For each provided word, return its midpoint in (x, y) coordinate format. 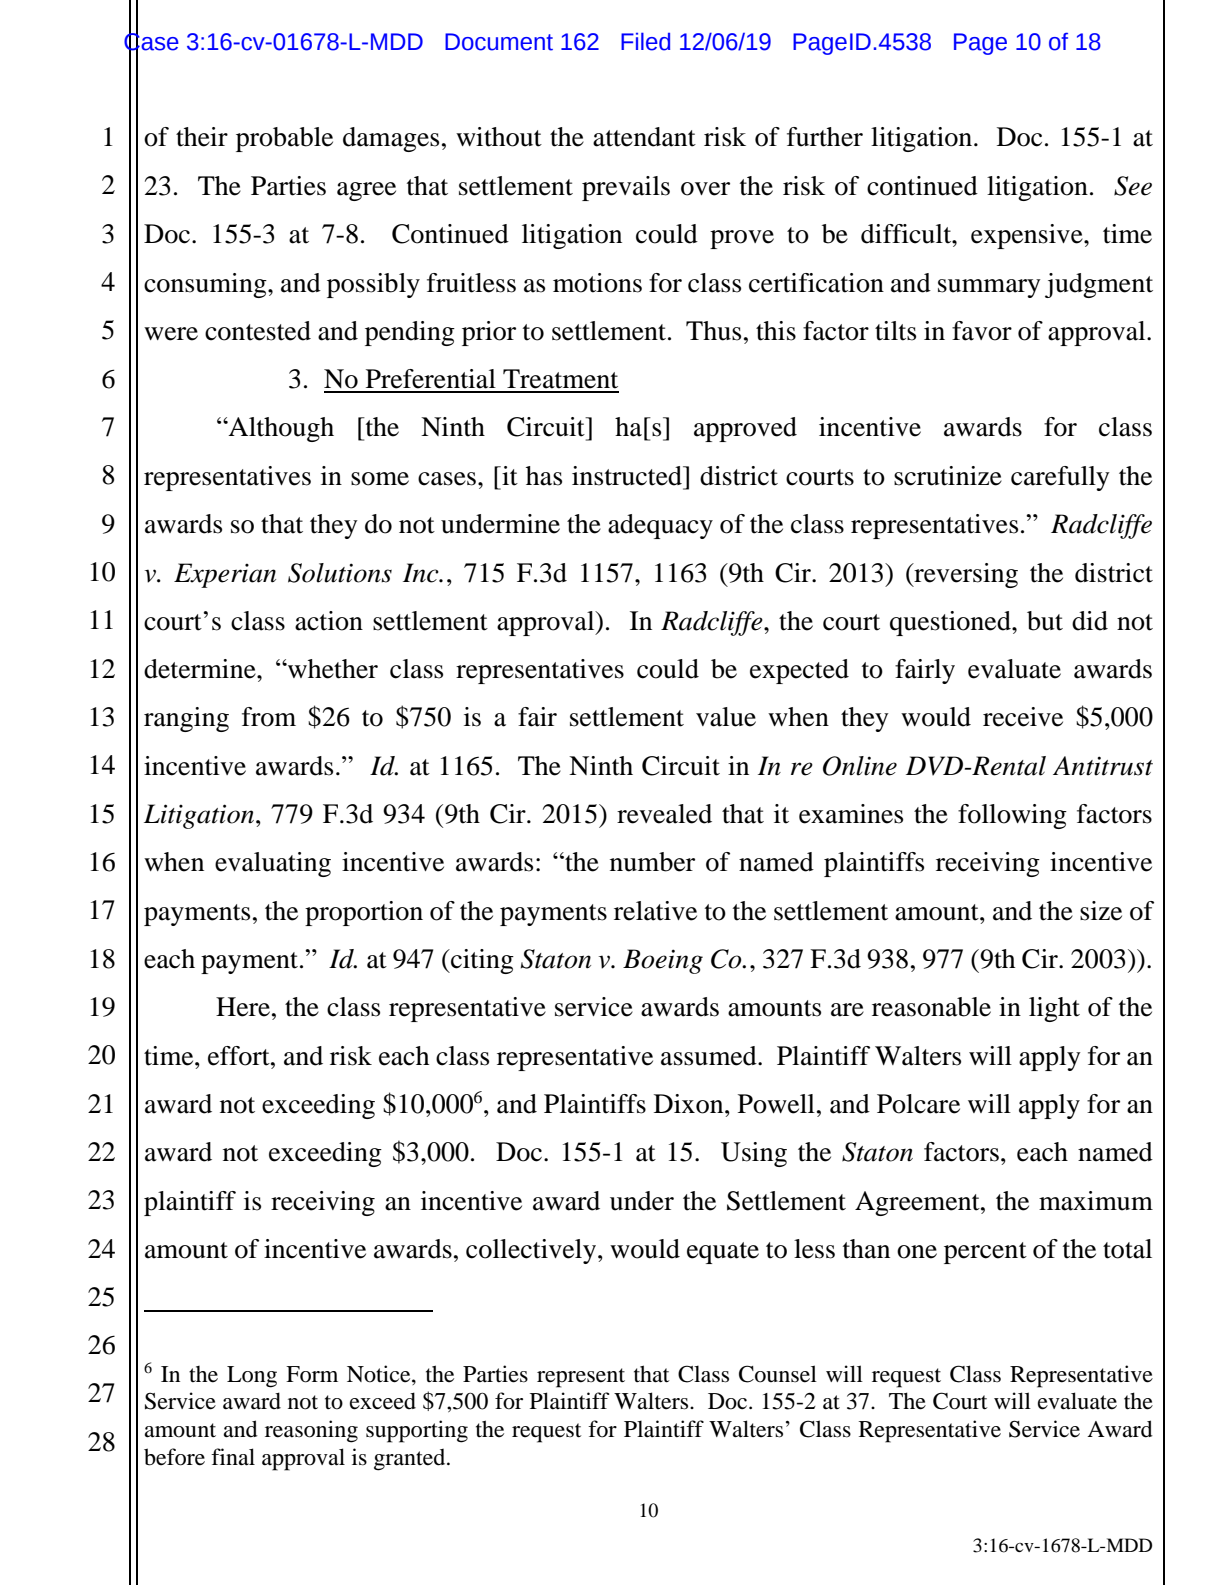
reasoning (311, 1431)
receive (1023, 717)
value (726, 717)
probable (284, 139)
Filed (645, 41)
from (269, 717)
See (1133, 186)
